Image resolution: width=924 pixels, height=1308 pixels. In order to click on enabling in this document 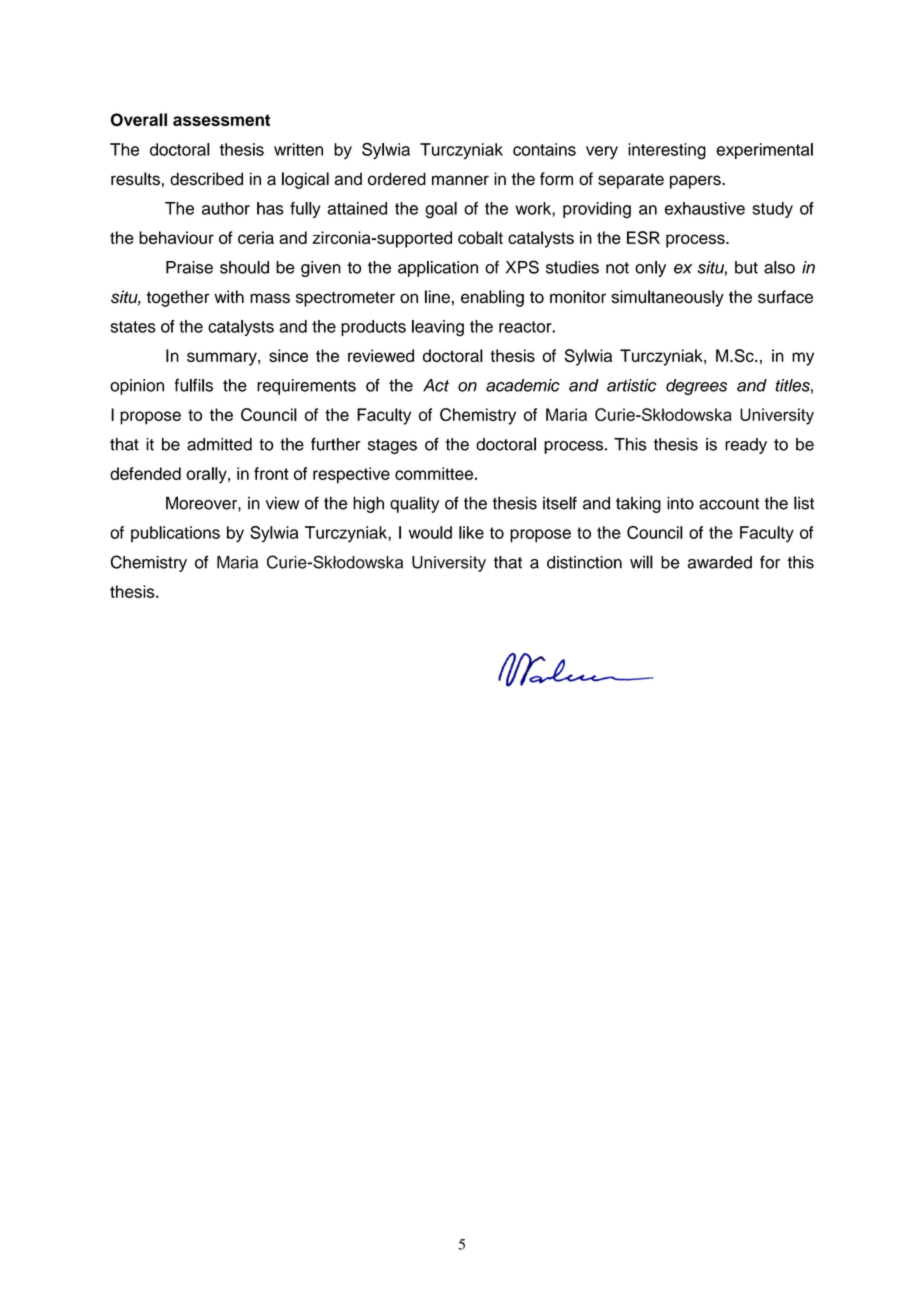, I will do `click(492, 298)`.
